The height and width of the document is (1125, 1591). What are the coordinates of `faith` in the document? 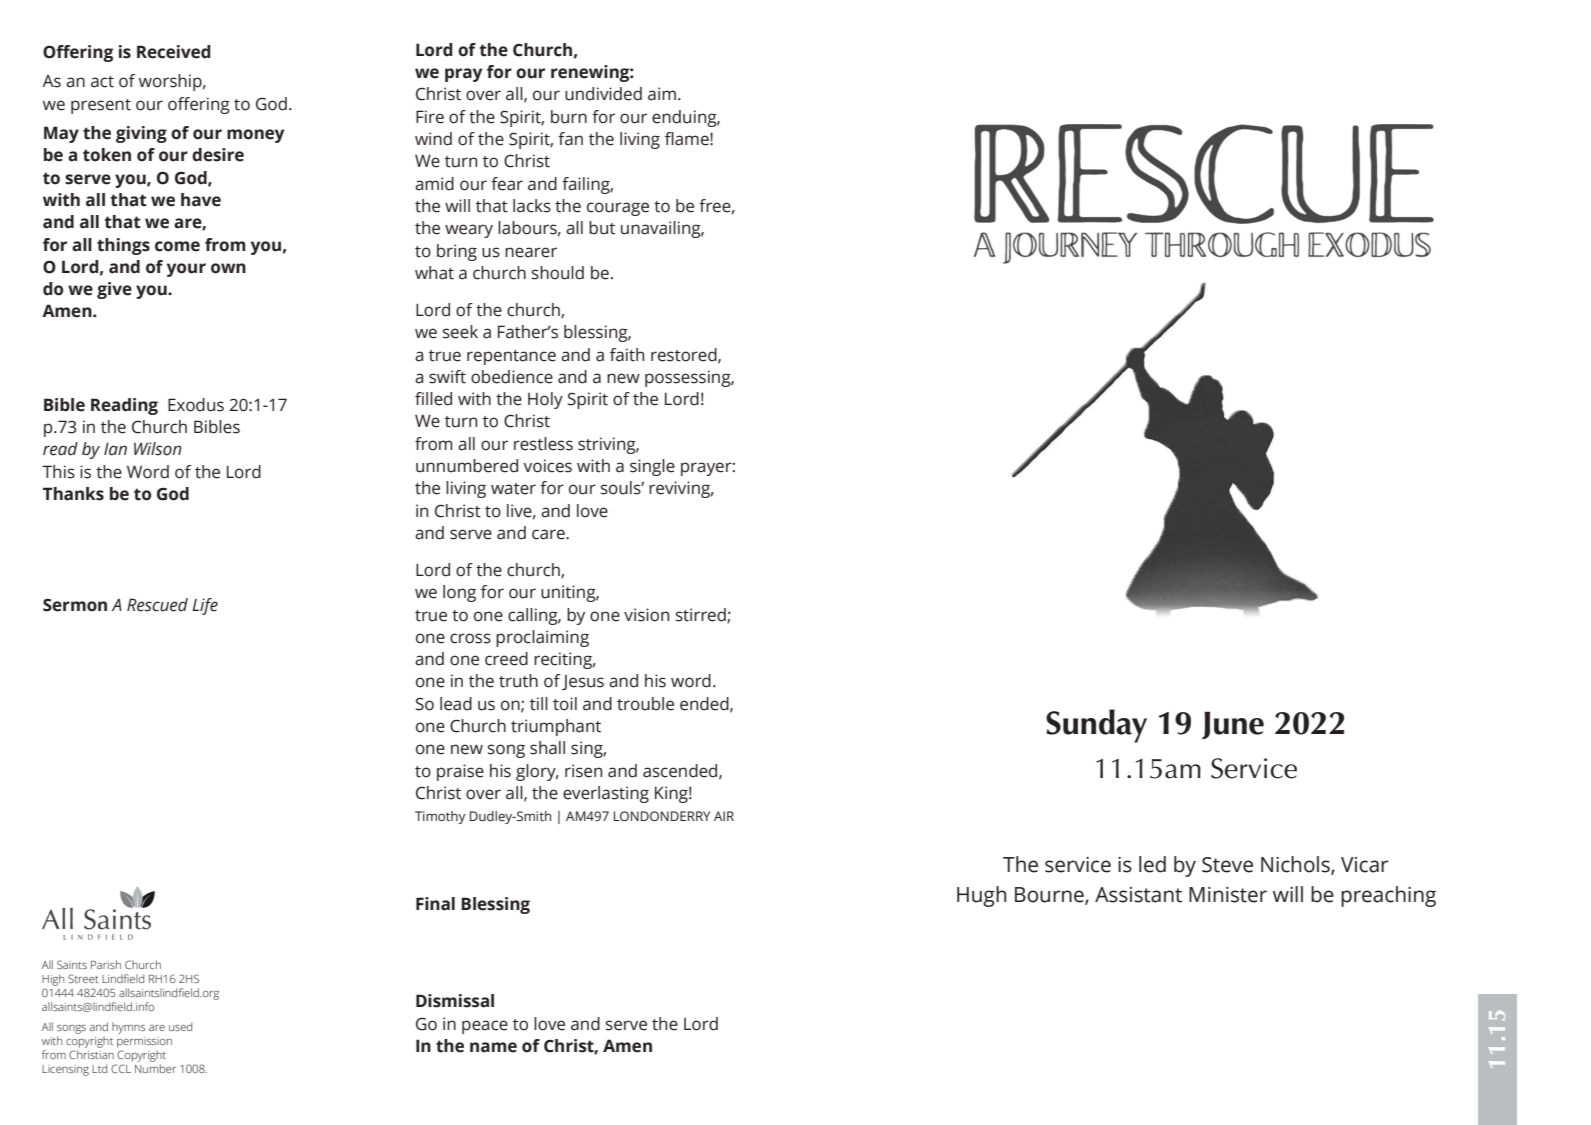 It's located at (627, 355).
